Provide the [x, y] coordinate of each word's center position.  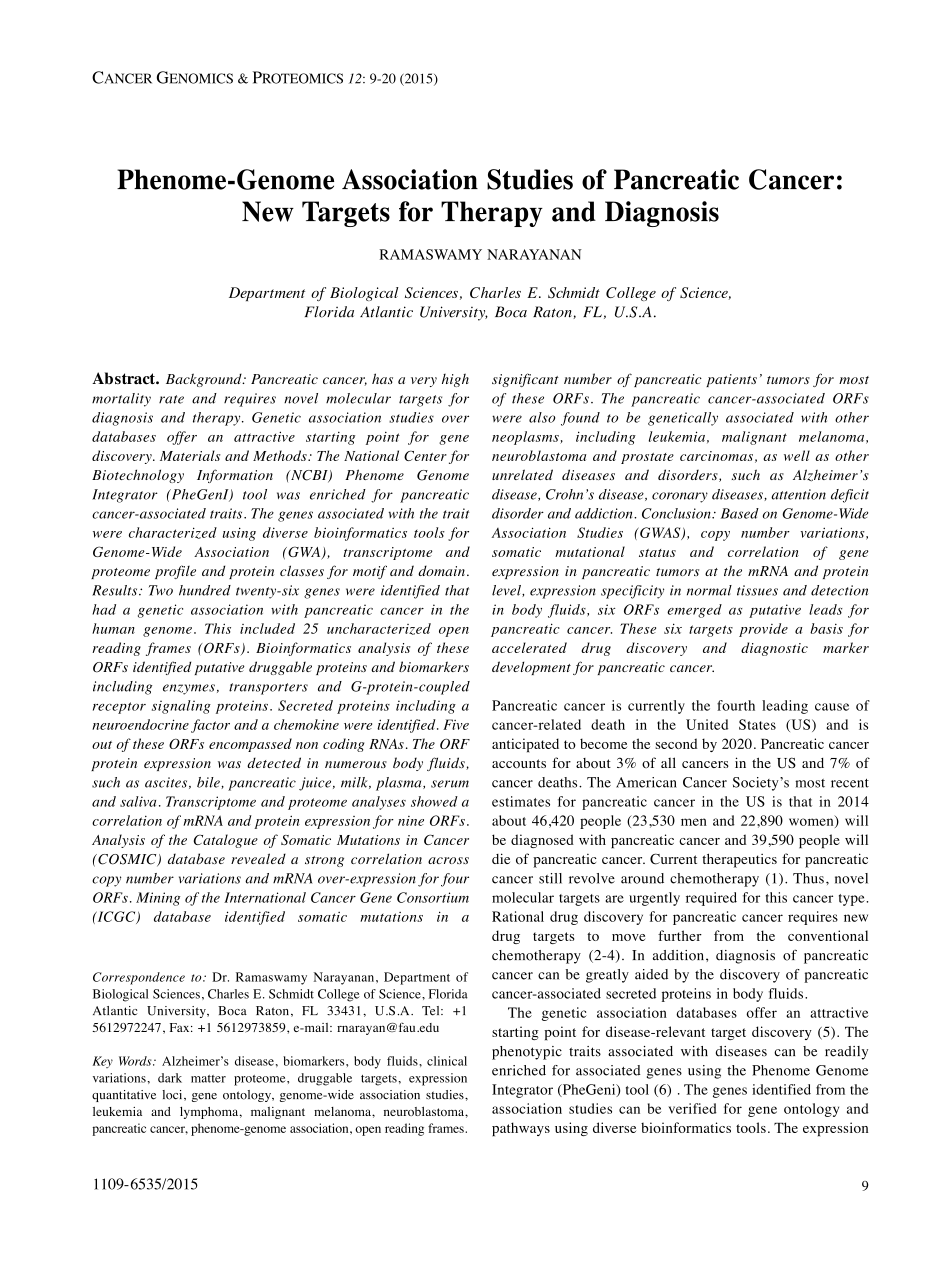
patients [731, 380]
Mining [158, 899]
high [455, 380]
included [267, 628]
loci [173, 1095]
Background [205, 380]
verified [692, 1108]
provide [763, 630]
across [448, 860]
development [531, 668]
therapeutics [739, 860]
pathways [521, 1129]
